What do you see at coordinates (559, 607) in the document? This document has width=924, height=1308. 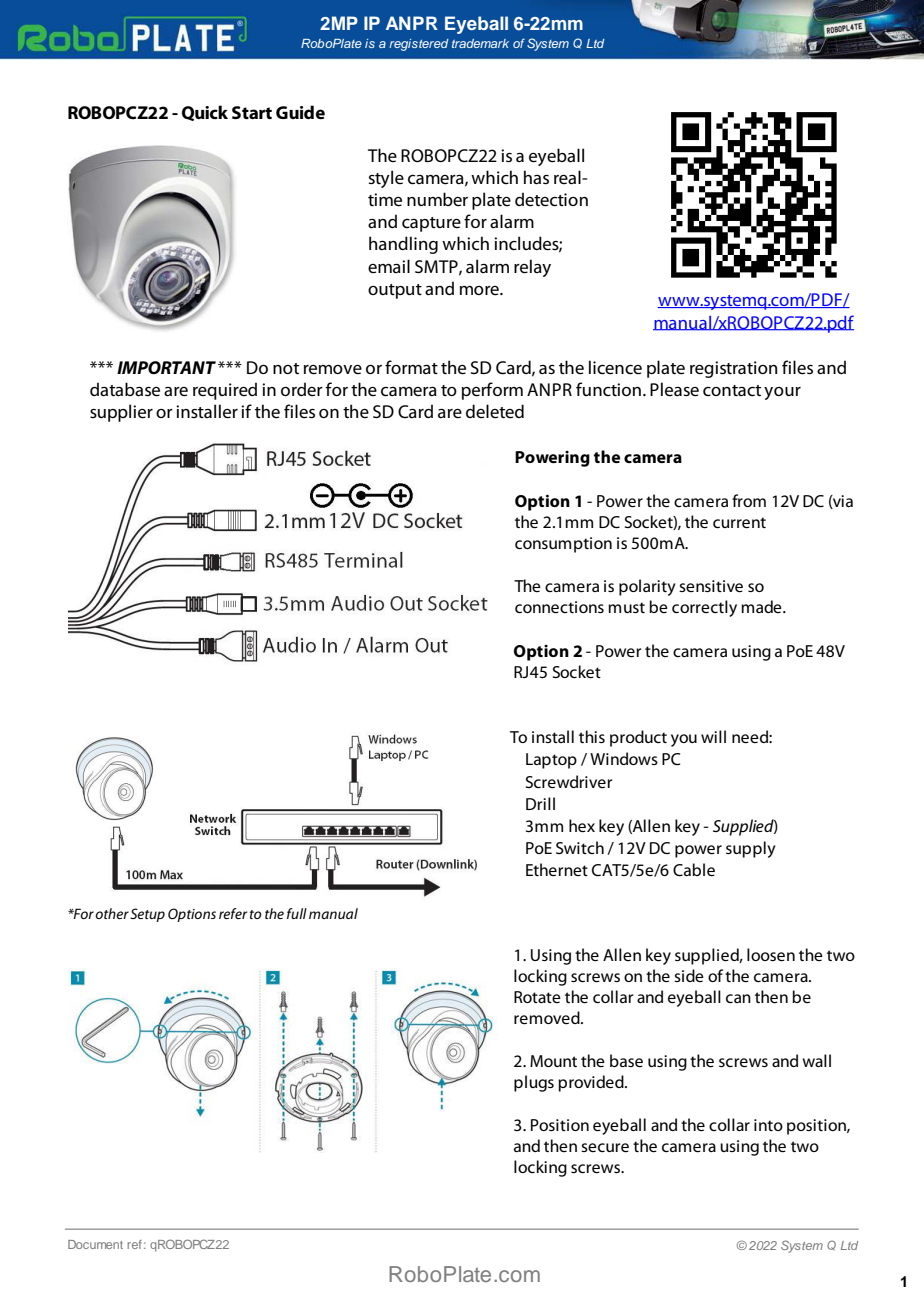 I see `connections` at bounding box center [559, 607].
